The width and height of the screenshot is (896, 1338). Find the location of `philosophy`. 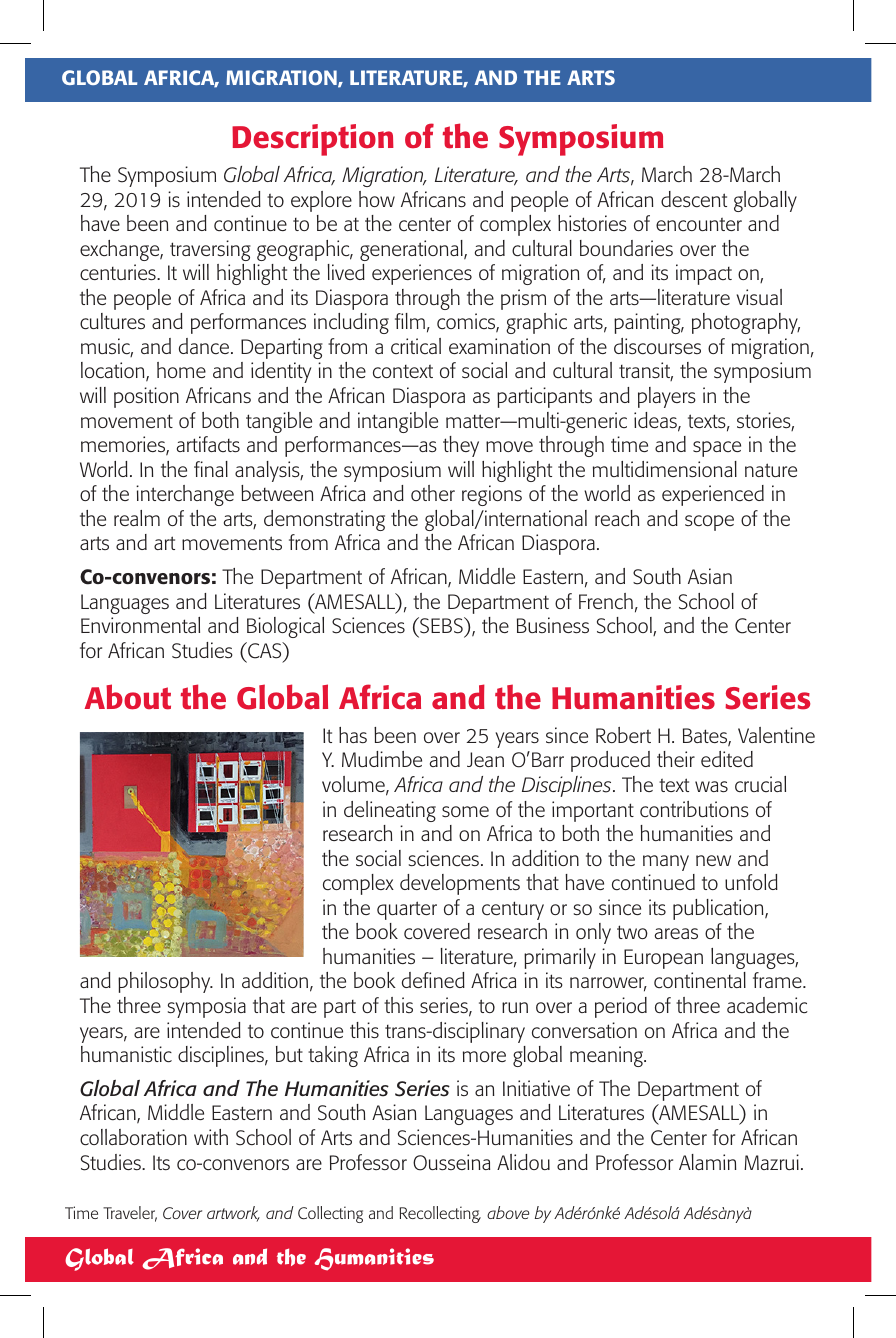

philosophy is located at coordinates (165, 982).
